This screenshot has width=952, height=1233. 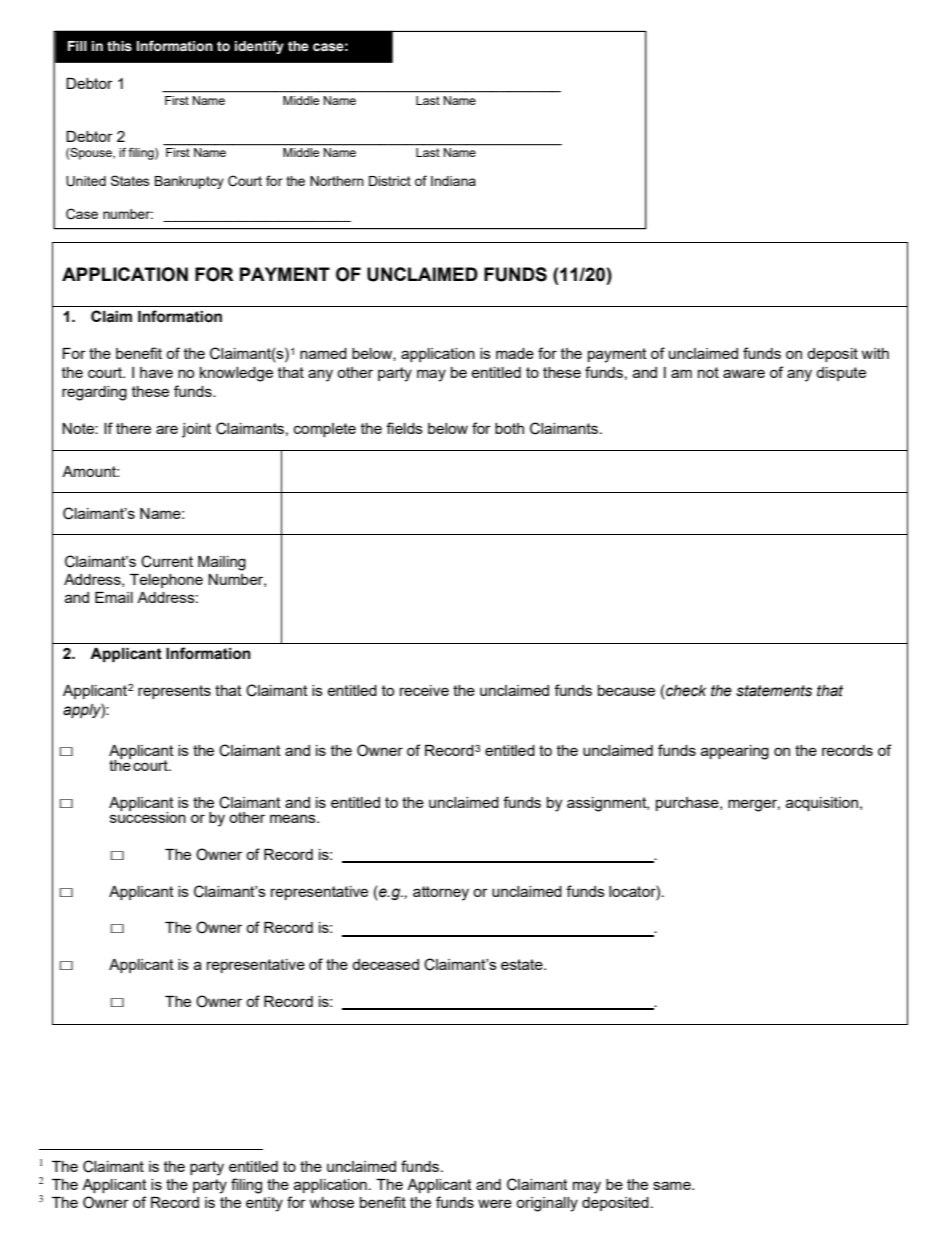 I want to click on aware, so click(x=744, y=373).
